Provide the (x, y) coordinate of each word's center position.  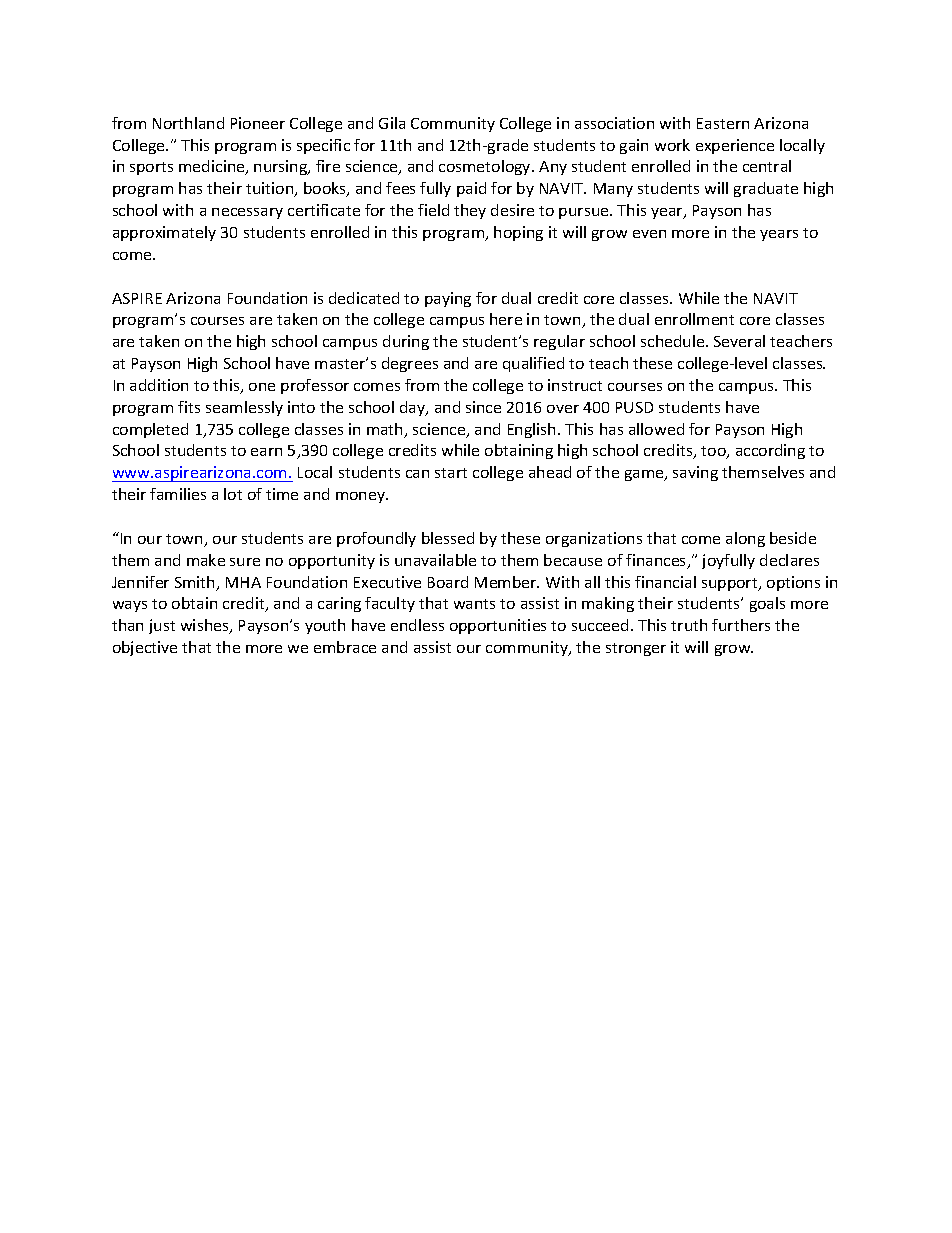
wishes (206, 626)
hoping (518, 233)
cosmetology (486, 167)
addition (159, 385)
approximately (164, 233)
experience (735, 146)
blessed (448, 538)
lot (233, 494)
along (745, 539)
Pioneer (258, 123)
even (649, 234)
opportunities (498, 626)
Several (739, 341)
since (483, 407)
